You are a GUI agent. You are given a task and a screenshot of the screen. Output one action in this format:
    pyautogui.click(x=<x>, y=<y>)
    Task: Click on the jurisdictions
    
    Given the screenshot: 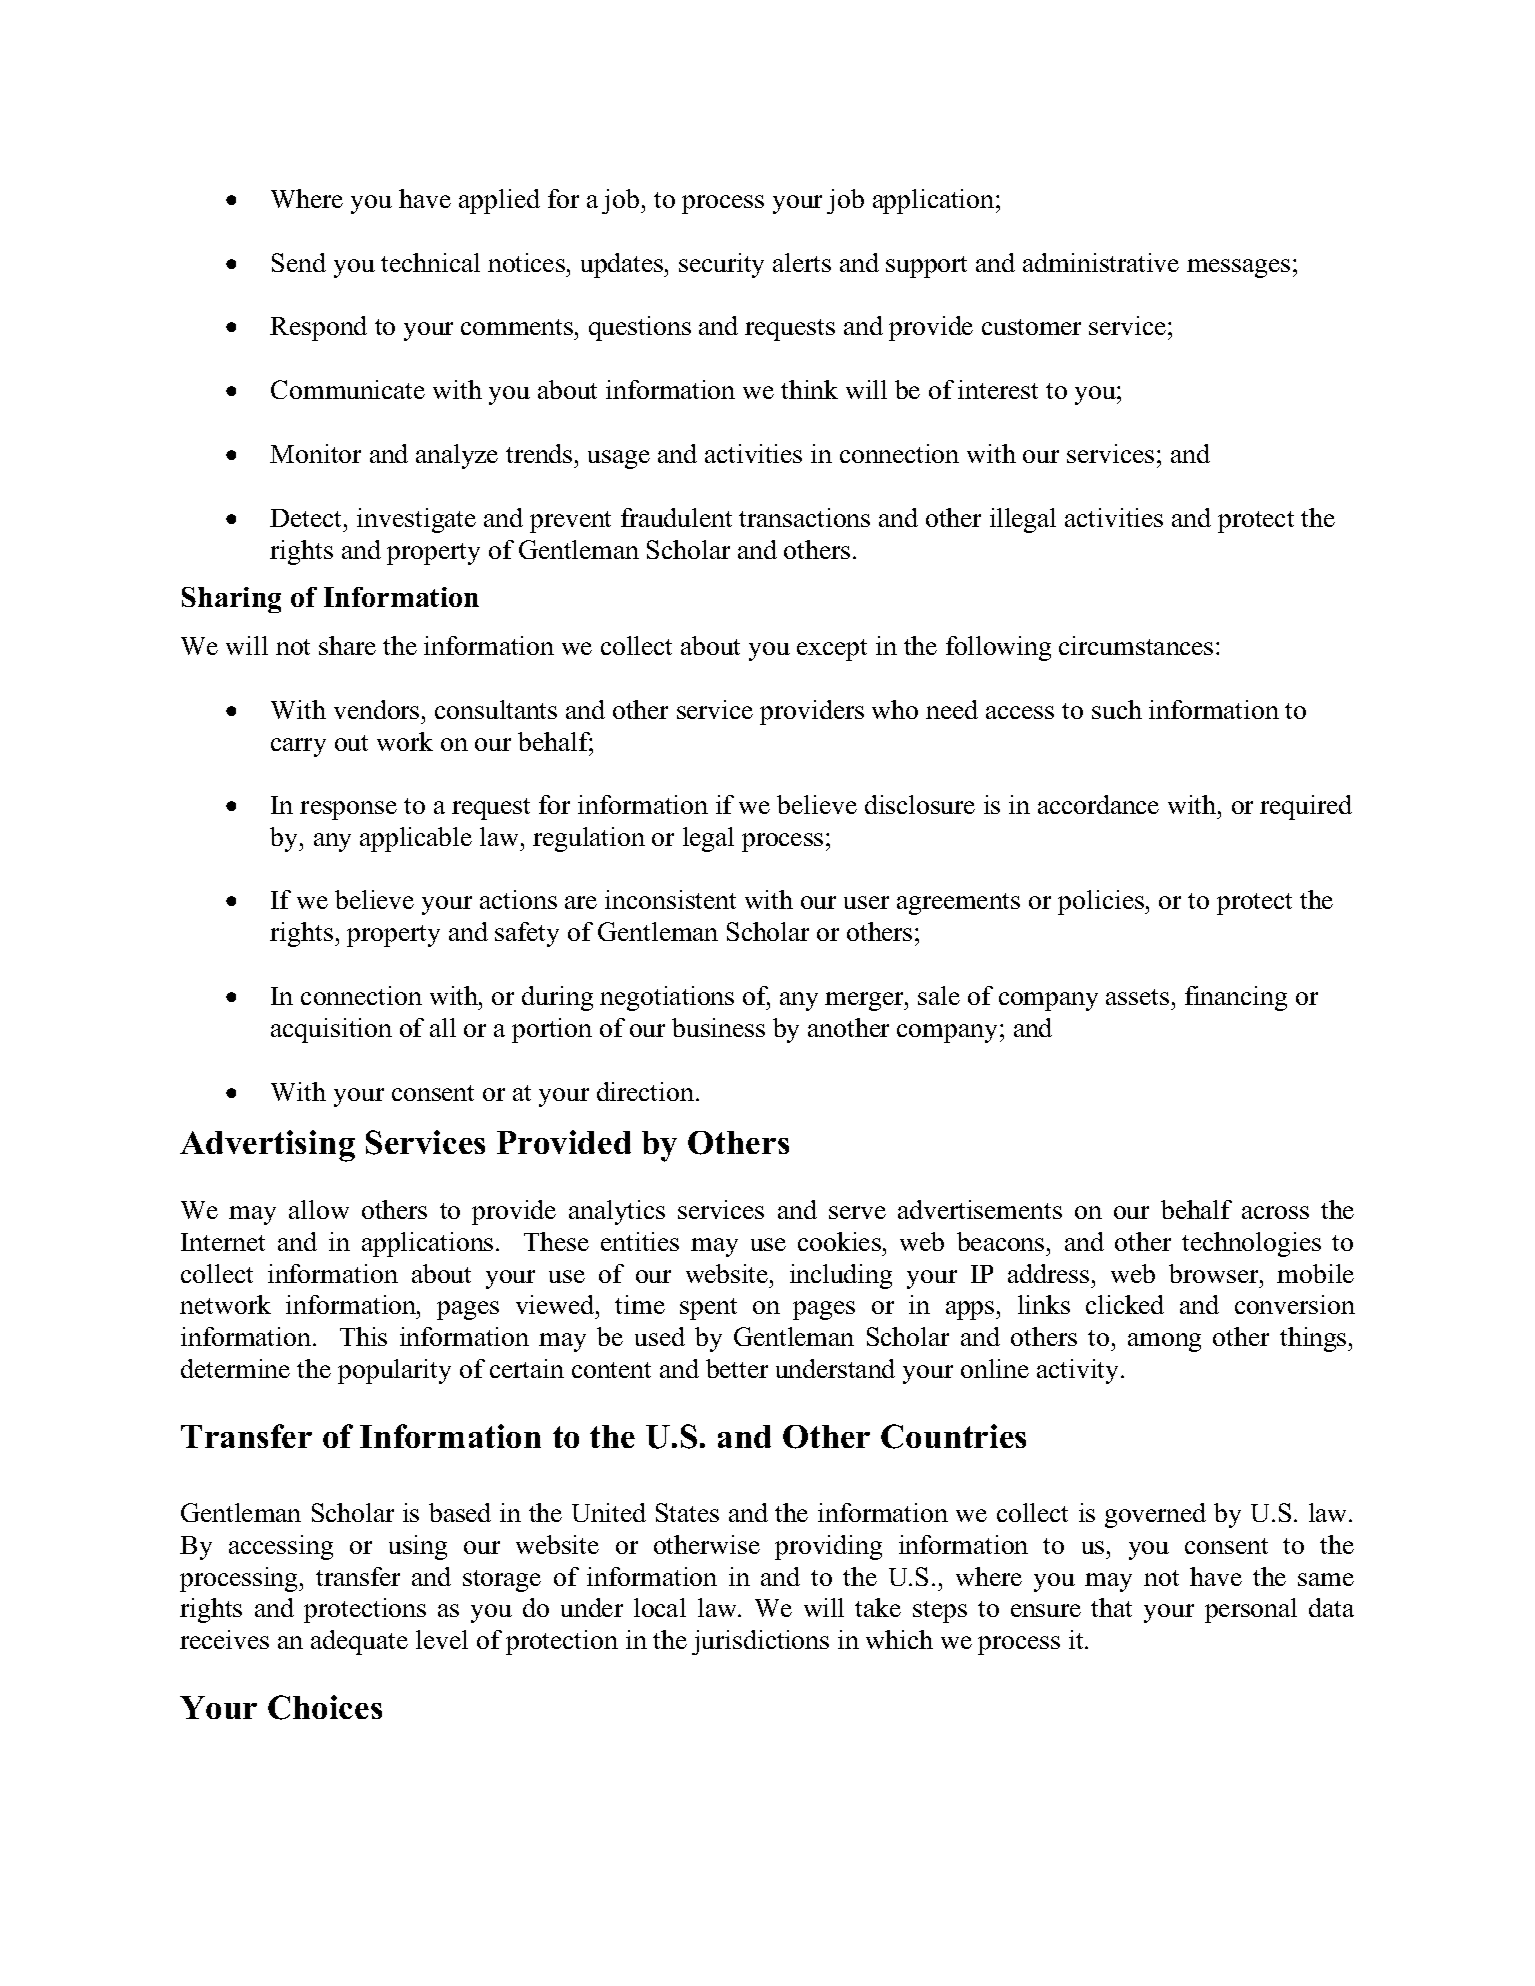 What is the action you would take?
    pyautogui.click(x=760, y=1642)
